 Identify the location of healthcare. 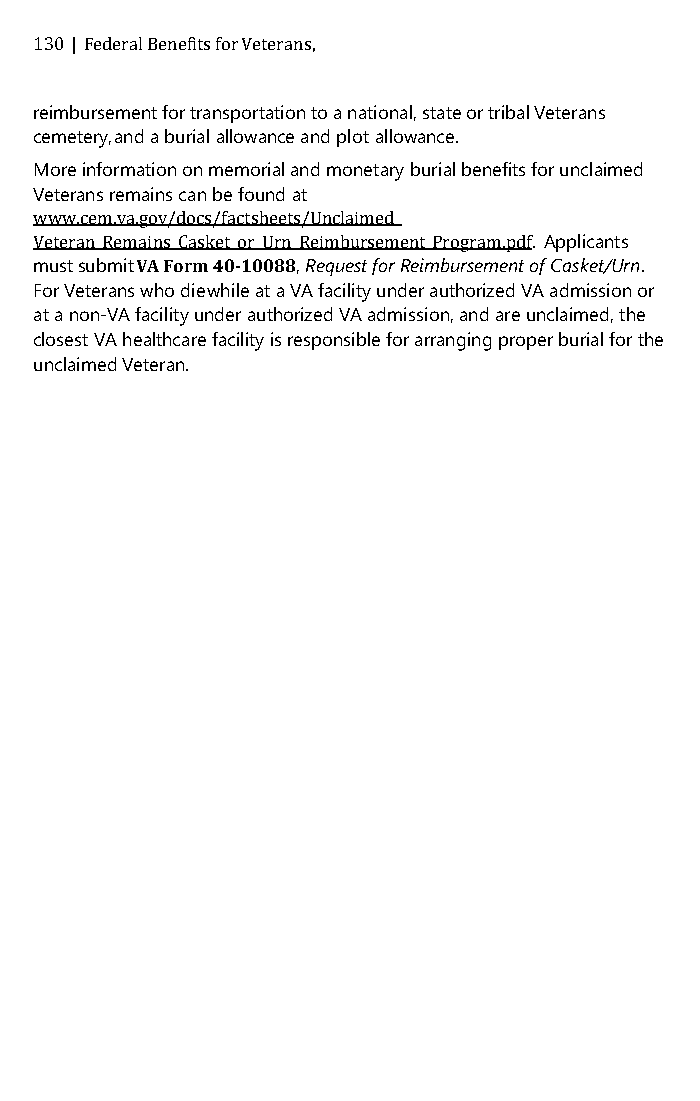
(164, 339).
